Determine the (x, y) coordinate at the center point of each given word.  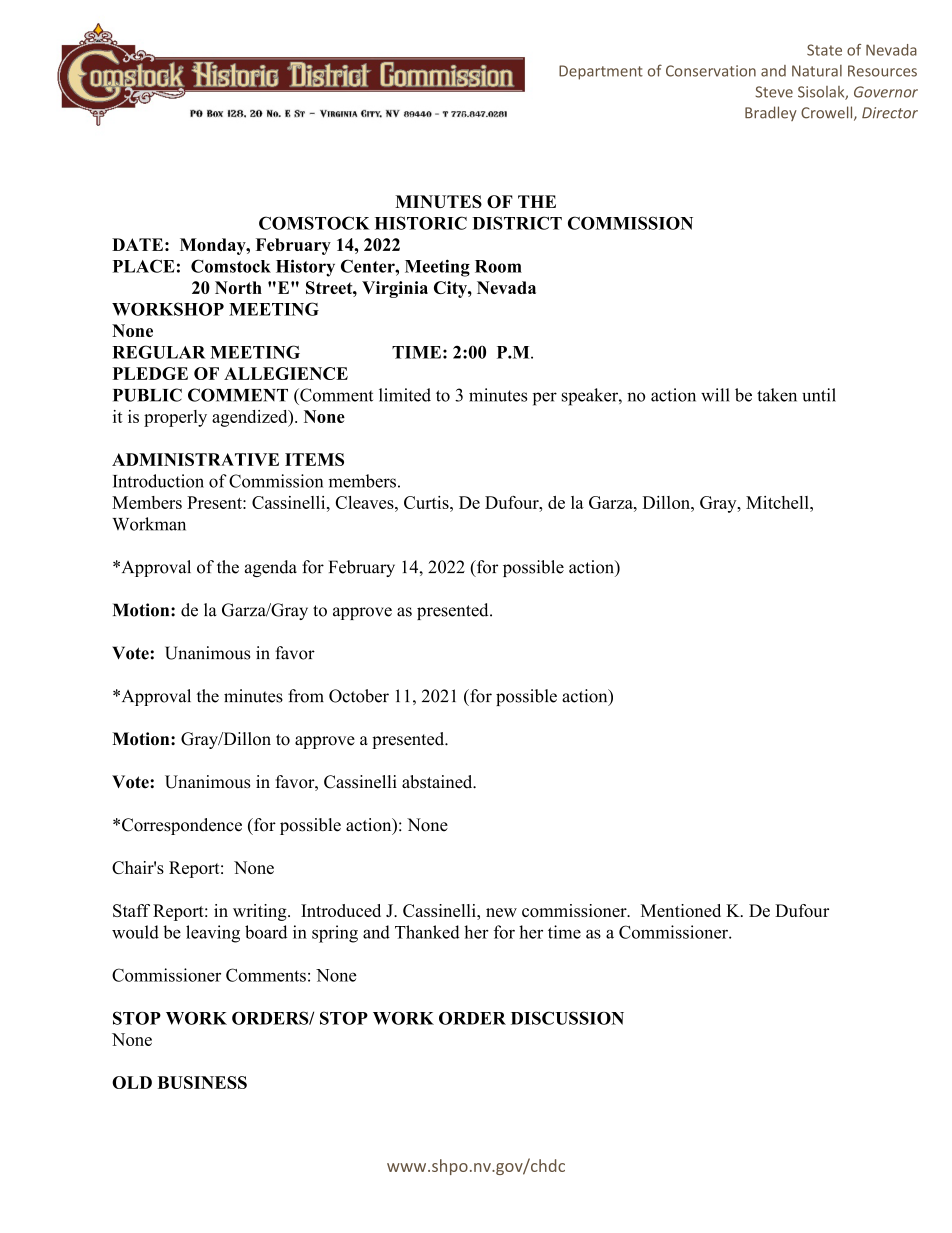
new (501, 912)
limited (405, 395)
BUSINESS (202, 1082)
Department (601, 72)
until (819, 395)
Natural (817, 71)
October (359, 696)
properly (175, 418)
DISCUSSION (567, 1018)
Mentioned (681, 910)
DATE (137, 244)
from (306, 696)
